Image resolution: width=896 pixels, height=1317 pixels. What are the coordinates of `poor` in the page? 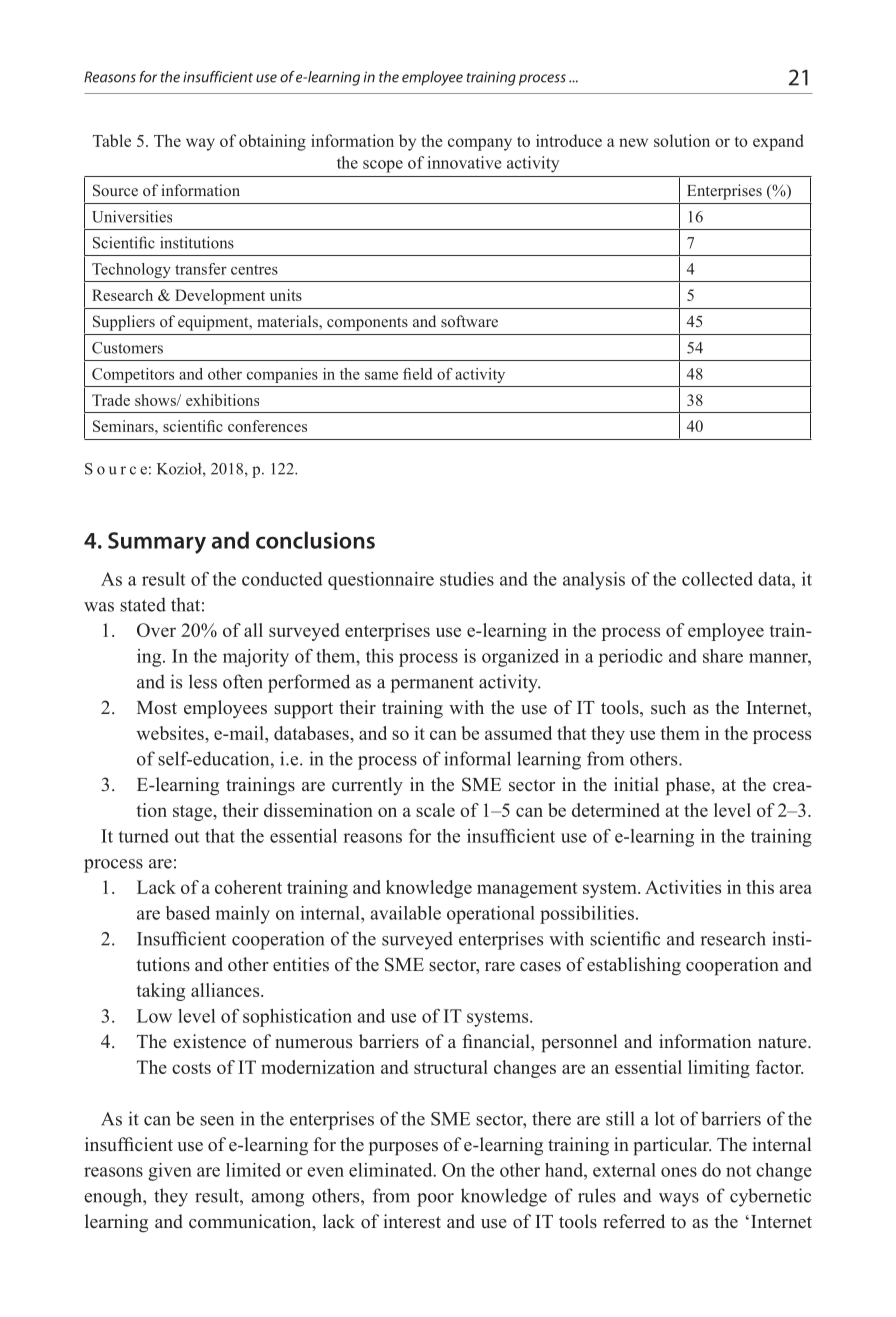 It's located at (435, 1200).
